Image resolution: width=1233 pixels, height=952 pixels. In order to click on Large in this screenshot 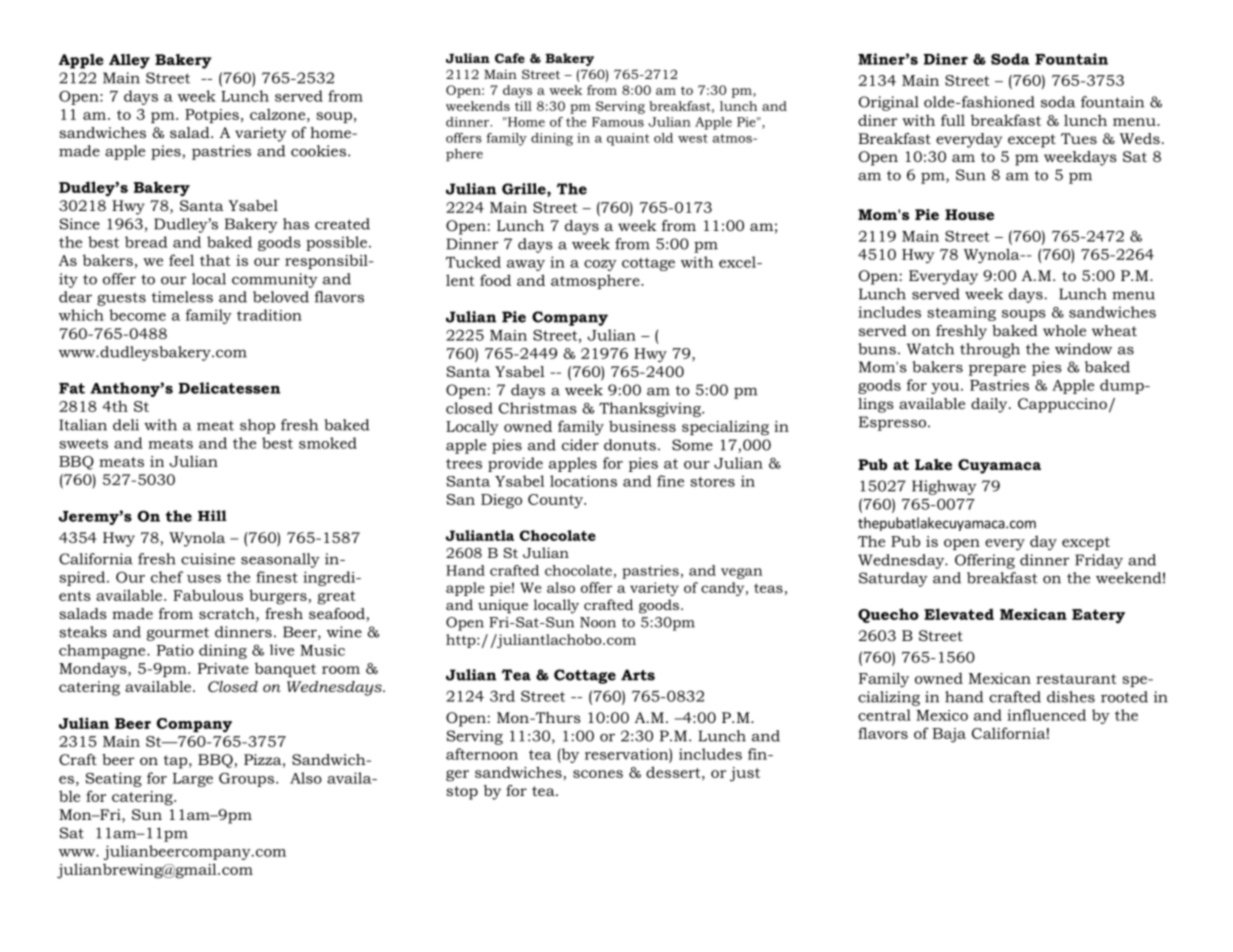, I will do `click(193, 780)`.
